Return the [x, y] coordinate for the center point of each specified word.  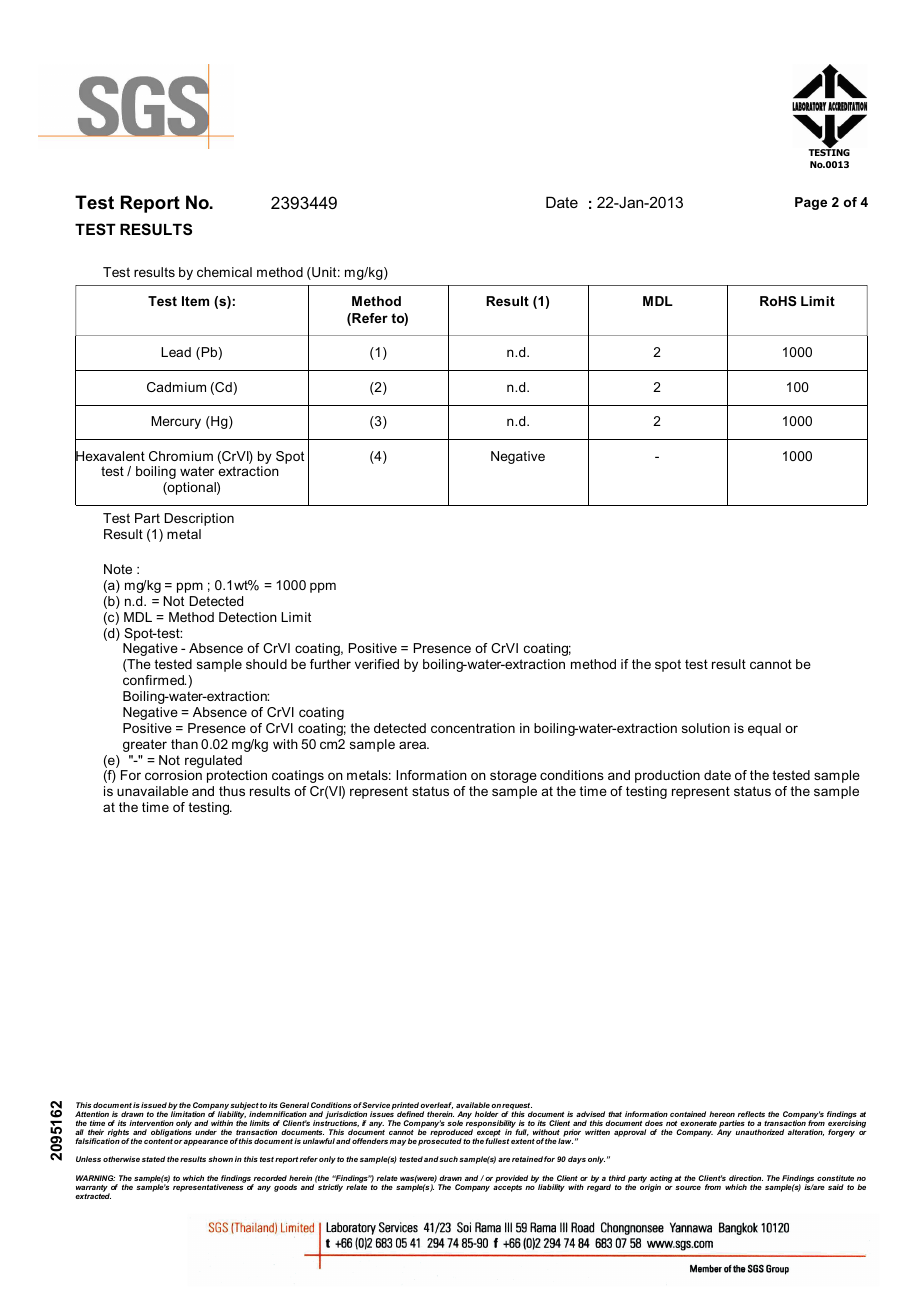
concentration [473, 728]
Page [811, 203]
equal [764, 729]
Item [195, 301]
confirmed [154, 680]
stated [153, 1159]
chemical [224, 272]
